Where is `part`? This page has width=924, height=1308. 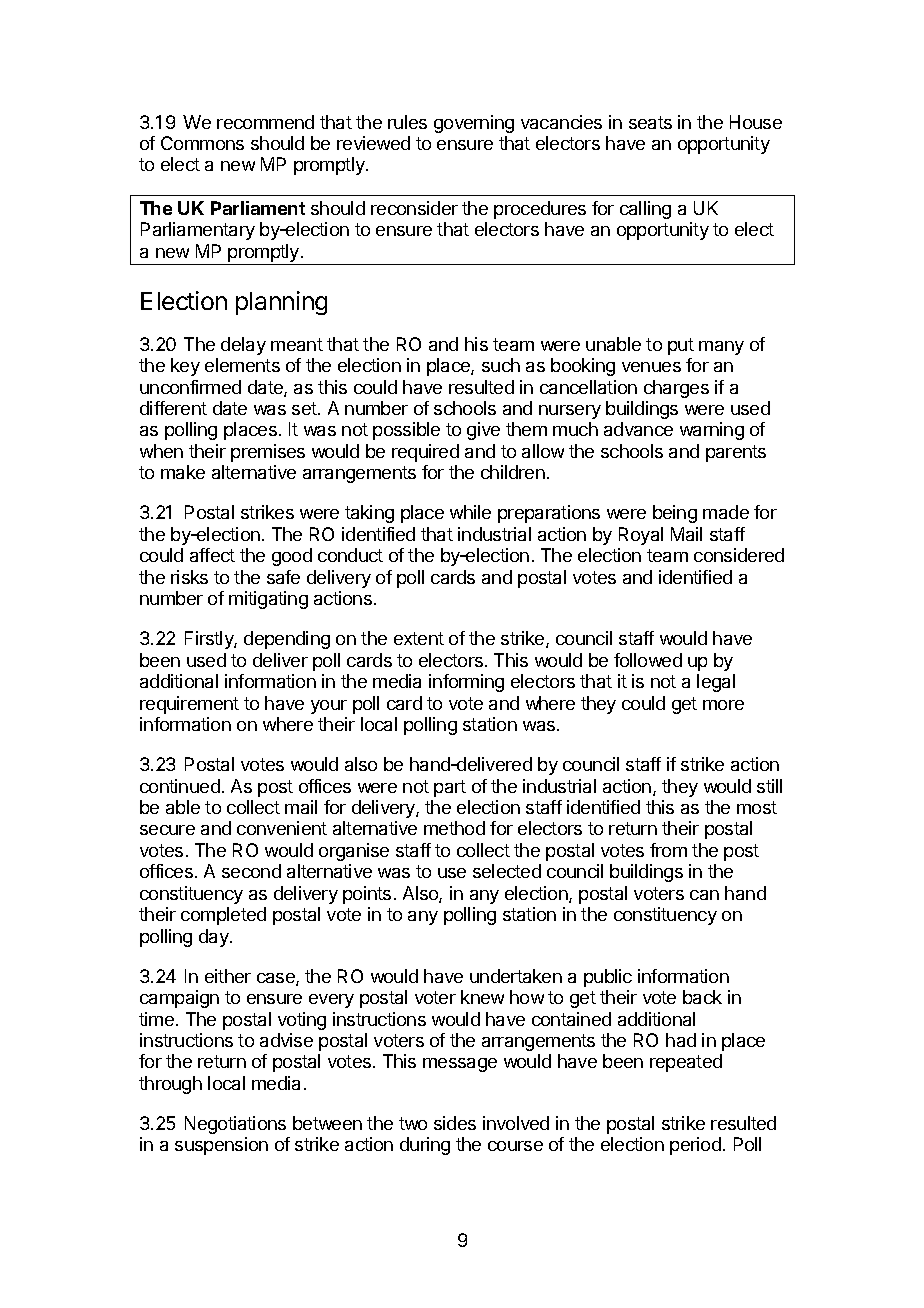
part is located at coordinates (450, 788).
